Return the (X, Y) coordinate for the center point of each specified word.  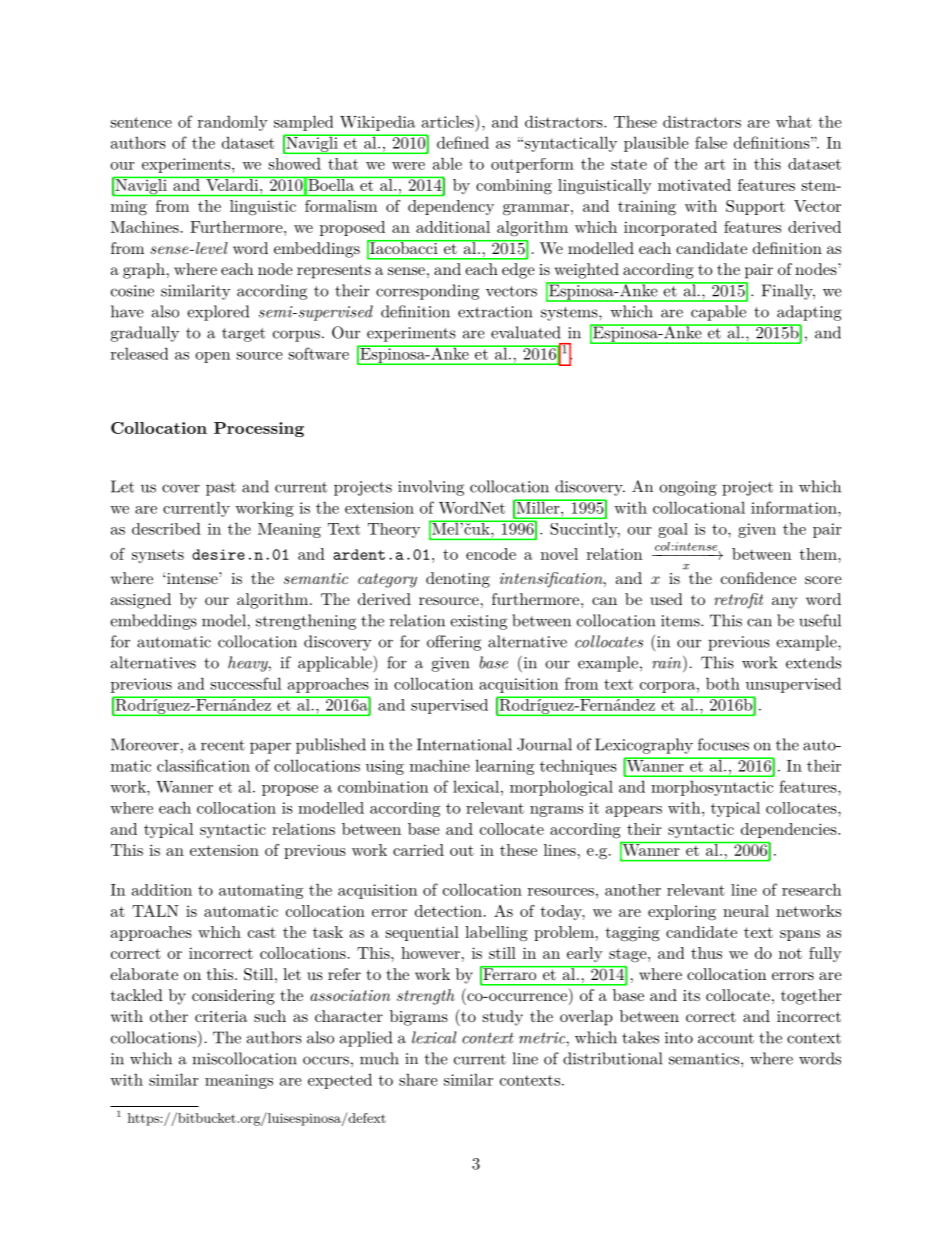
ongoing (688, 488)
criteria (221, 1016)
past (221, 489)
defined (463, 142)
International (464, 744)
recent (223, 745)
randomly (233, 123)
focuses (723, 744)
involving (431, 488)
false (711, 142)
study (503, 1018)
